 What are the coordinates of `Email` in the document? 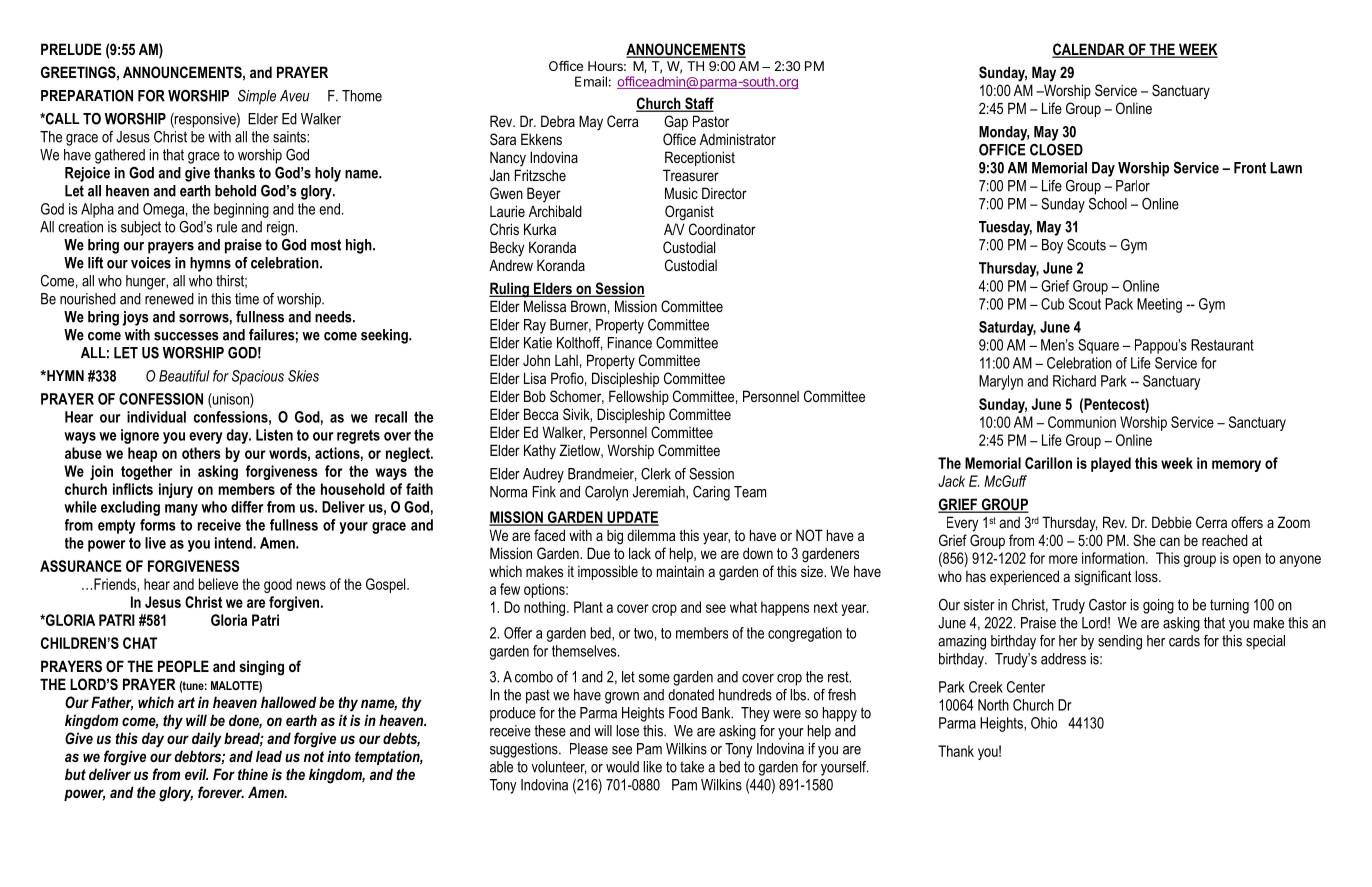 It's located at (591, 81).
